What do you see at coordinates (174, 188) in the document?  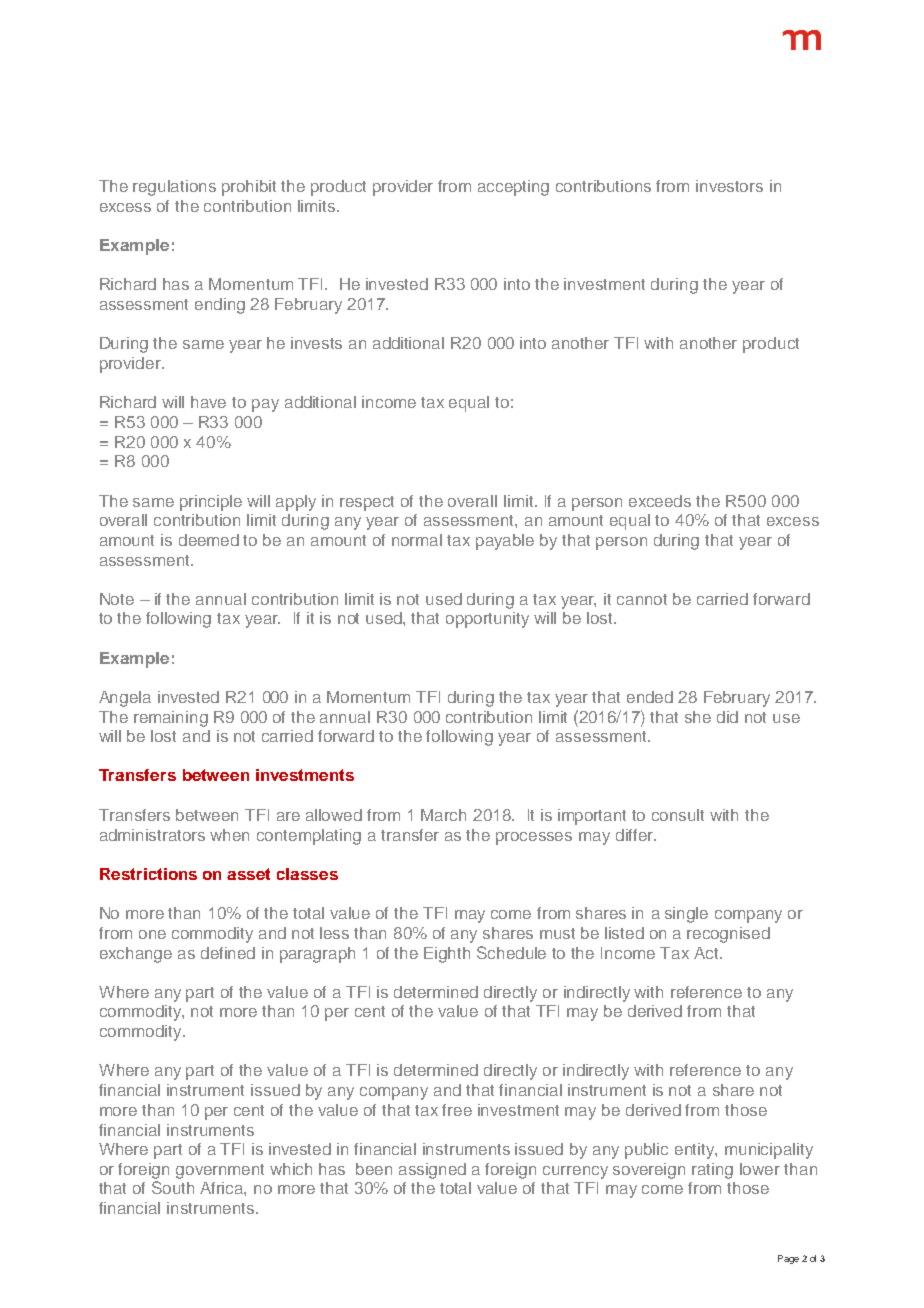 I see `regulations` at bounding box center [174, 188].
